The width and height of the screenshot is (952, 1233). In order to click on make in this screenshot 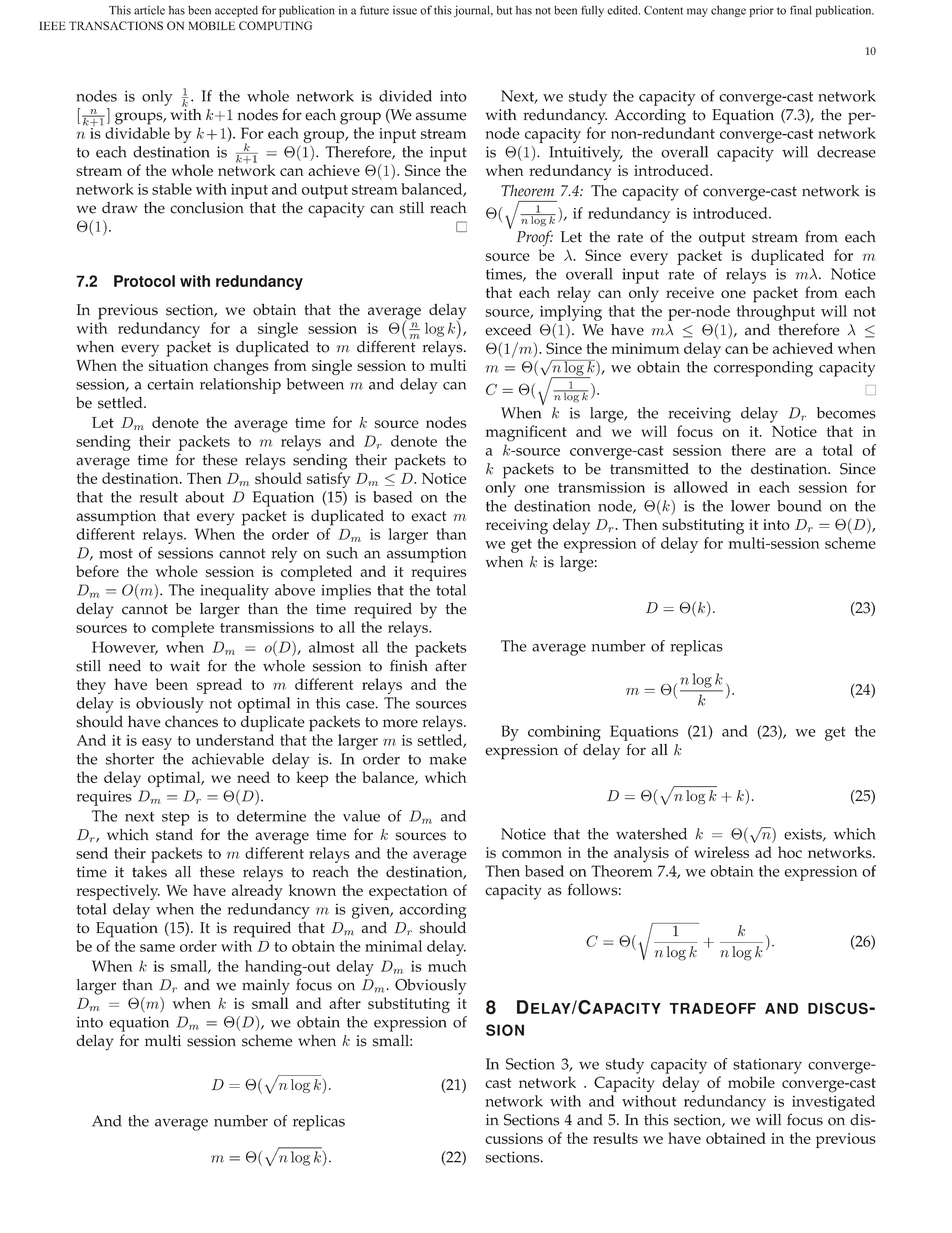, I will do `click(448, 759)`.
